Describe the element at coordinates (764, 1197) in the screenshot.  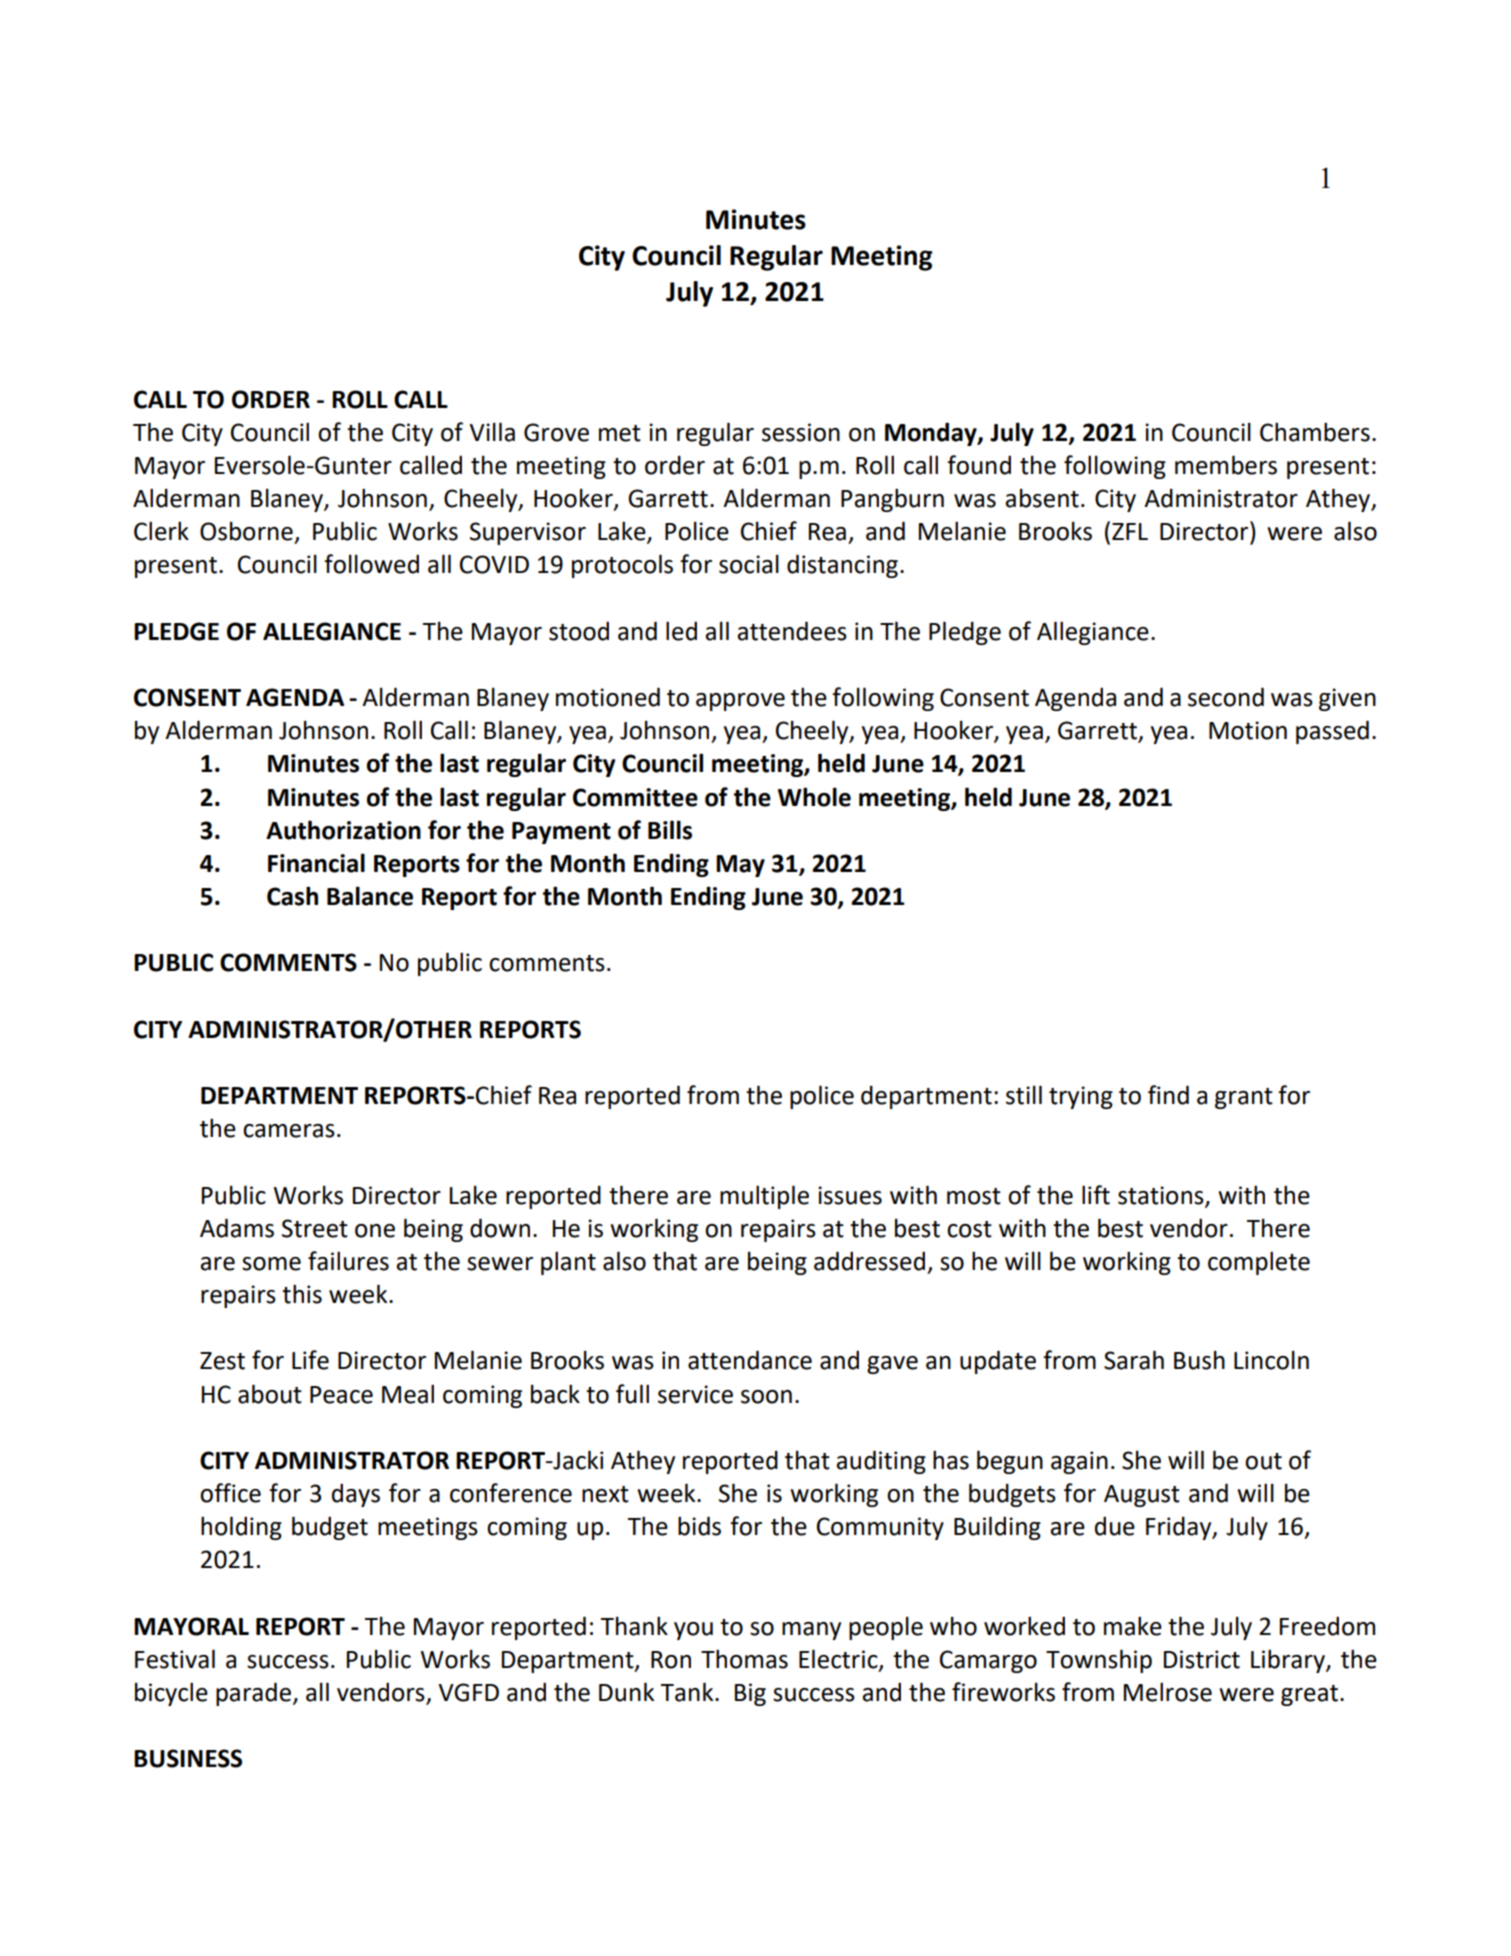
I see `multiple` at that location.
